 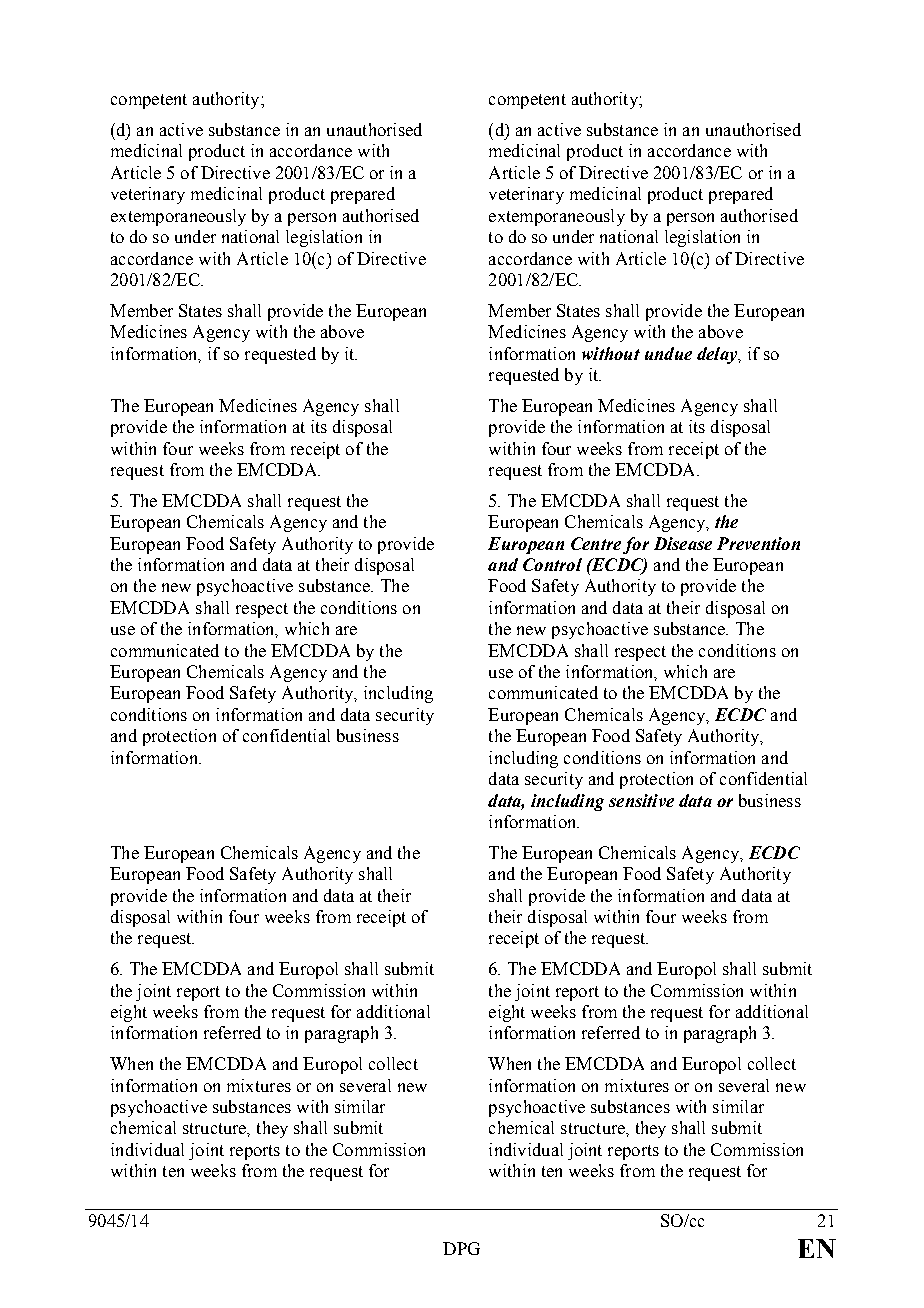 What do you see at coordinates (596, 543) in the screenshot?
I see `Centre` at bounding box center [596, 543].
